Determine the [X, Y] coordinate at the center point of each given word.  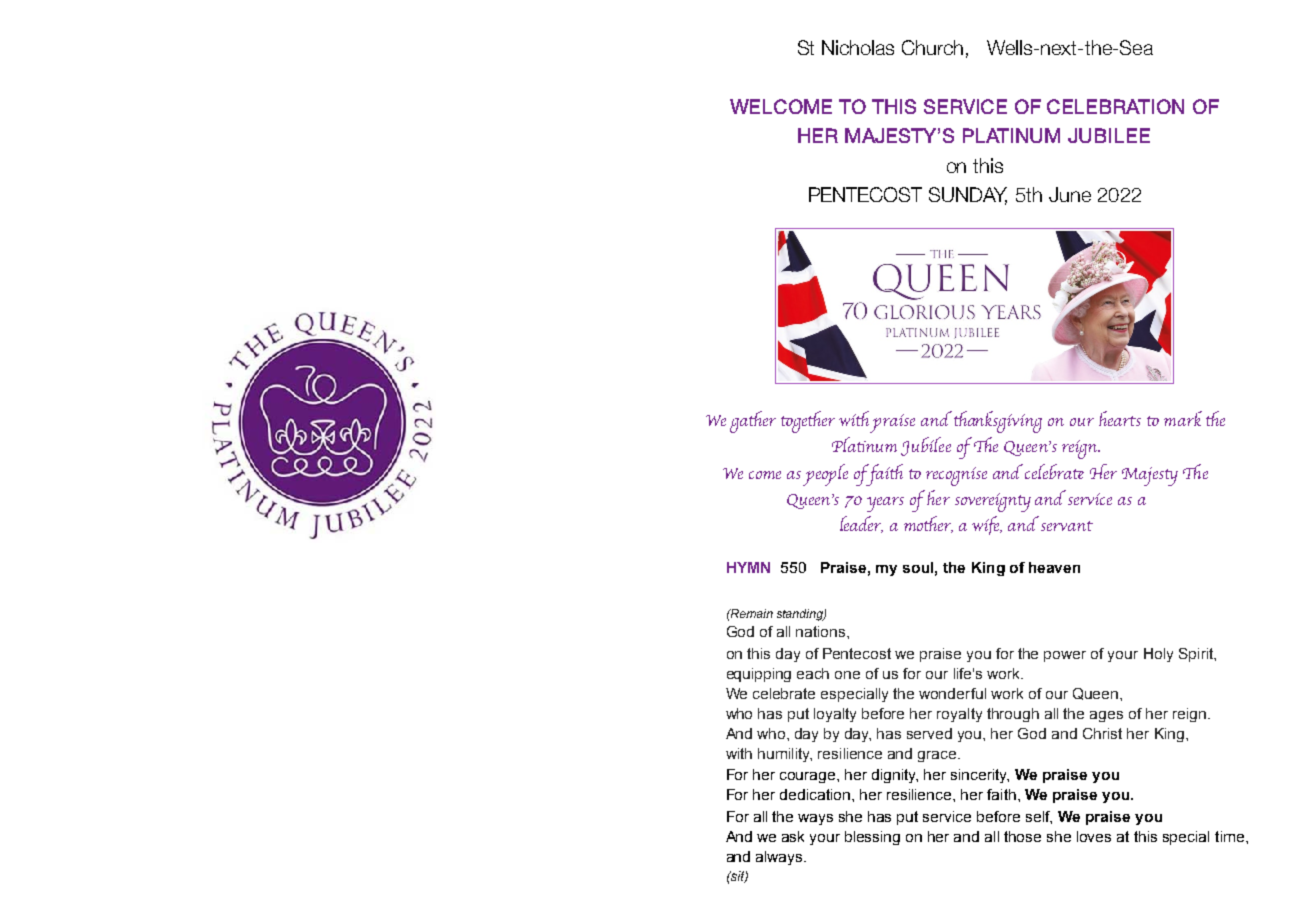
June [1070, 194]
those [1022, 836]
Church [932, 47]
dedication [815, 794]
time [1229, 836]
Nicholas [858, 47]
